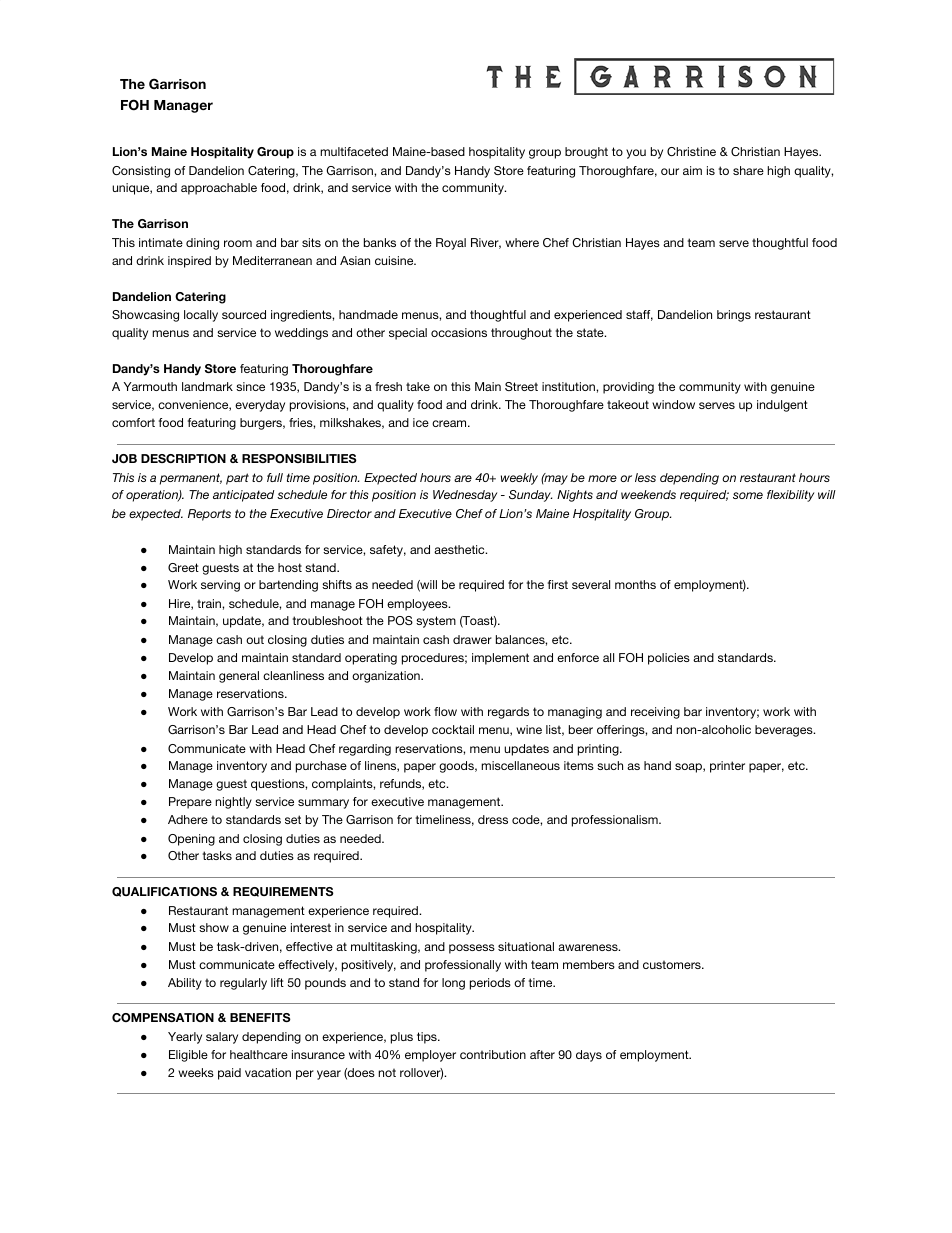  Describe the element at coordinates (692, 170) in the screenshot. I see `aim` at that location.
